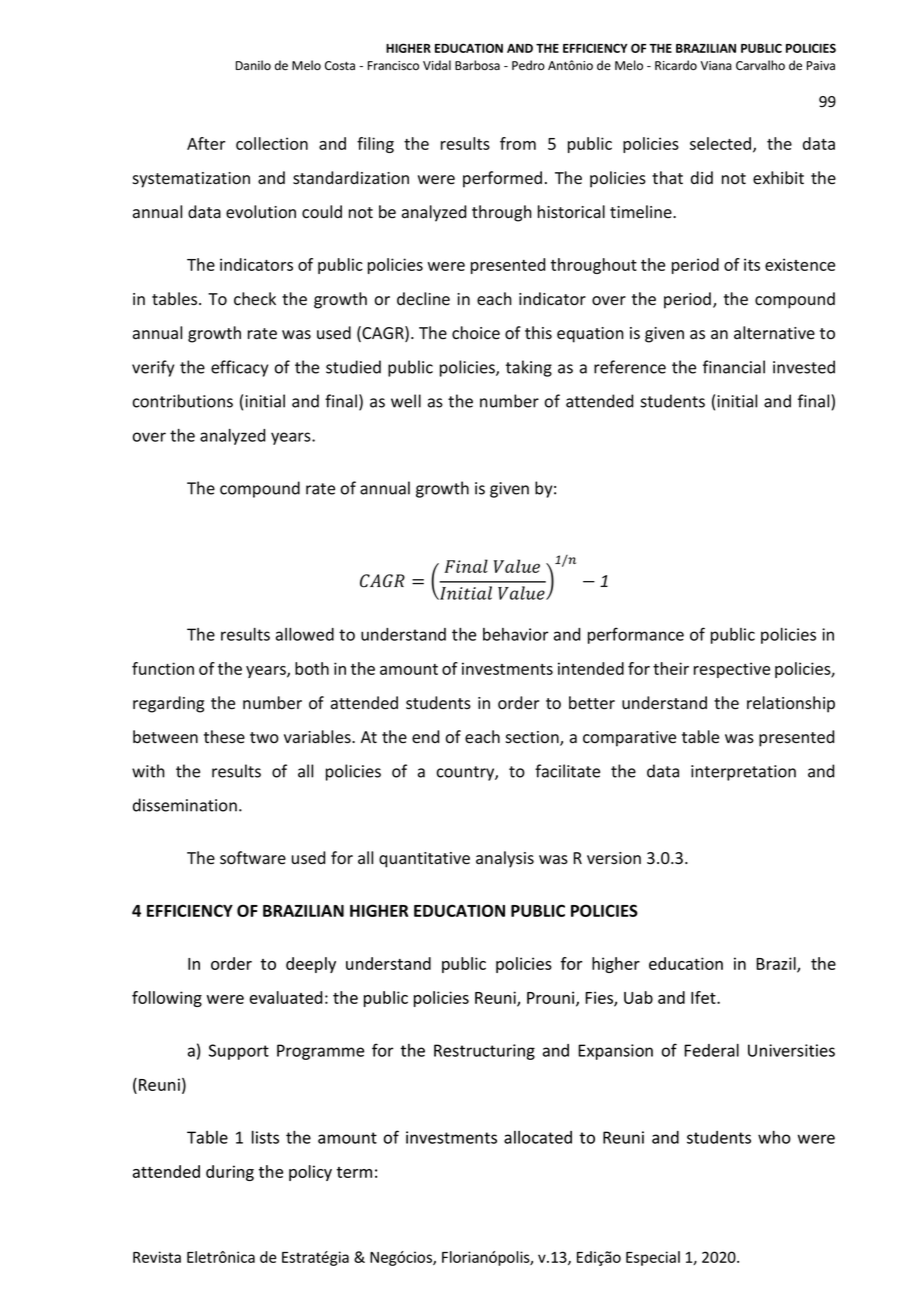 The width and height of the page is (924, 1308). I want to click on Vidal, so click(437, 65).
